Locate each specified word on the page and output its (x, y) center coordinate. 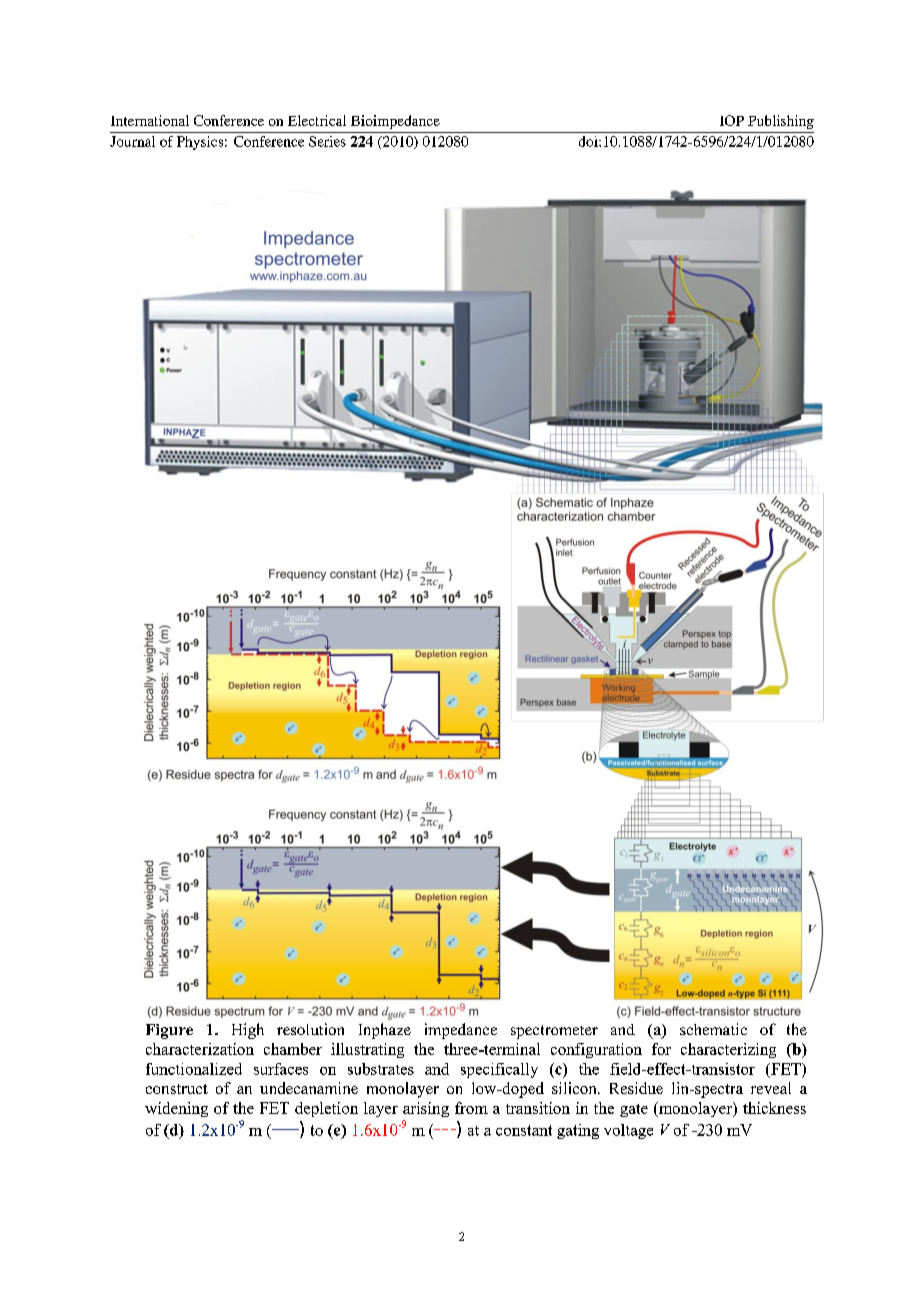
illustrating (367, 1050)
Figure (169, 1031)
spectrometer (554, 1032)
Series (327, 141)
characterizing (728, 1050)
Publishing (781, 122)
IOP (732, 120)
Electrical (317, 120)
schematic (713, 1029)
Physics (200, 143)
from (471, 1108)
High (248, 1031)
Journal (132, 141)
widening (176, 1109)
